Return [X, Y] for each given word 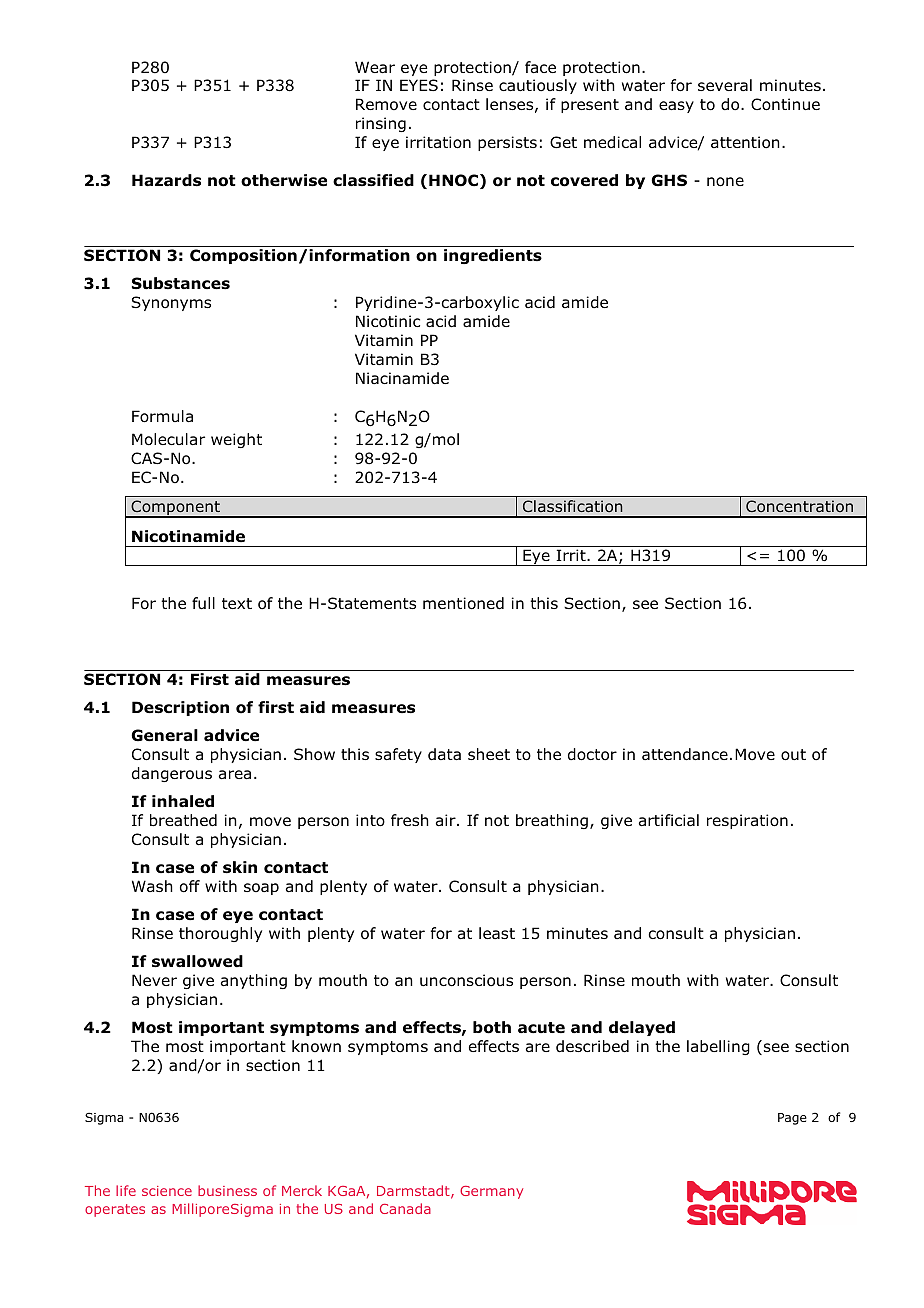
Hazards [166, 180]
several [725, 85]
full [203, 603]
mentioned [463, 603]
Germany [491, 1192]
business [227, 1190]
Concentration [799, 506]
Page [792, 1119]
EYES [419, 85]
